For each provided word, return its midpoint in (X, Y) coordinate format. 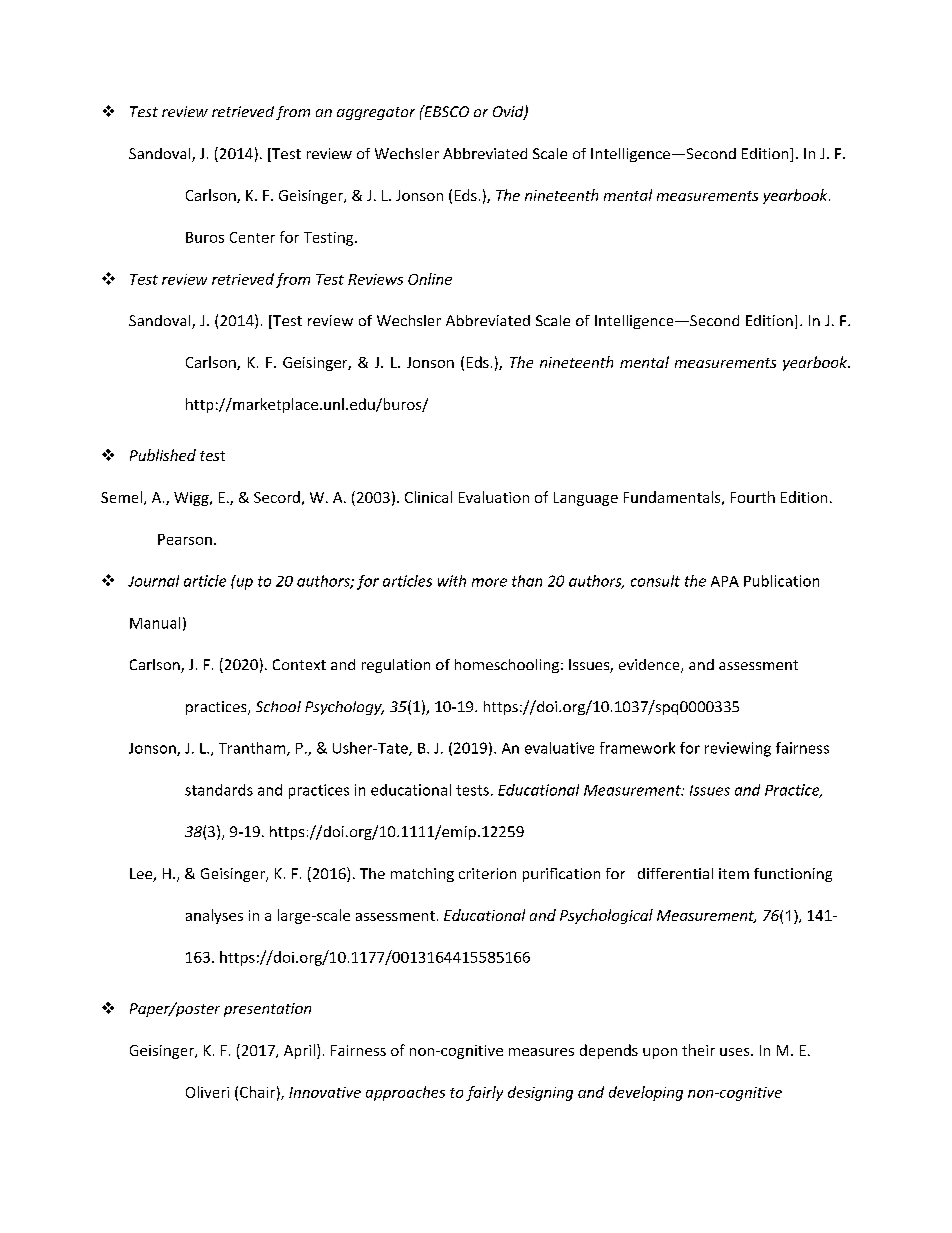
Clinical (428, 497)
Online (430, 279)
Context (299, 664)
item (734, 873)
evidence (650, 666)
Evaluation (494, 497)
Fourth (753, 497)
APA (725, 581)
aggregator (376, 113)
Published (163, 455)
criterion (487, 873)
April (299, 1051)
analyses (214, 916)
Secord (277, 497)
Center (252, 237)
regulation (396, 666)
